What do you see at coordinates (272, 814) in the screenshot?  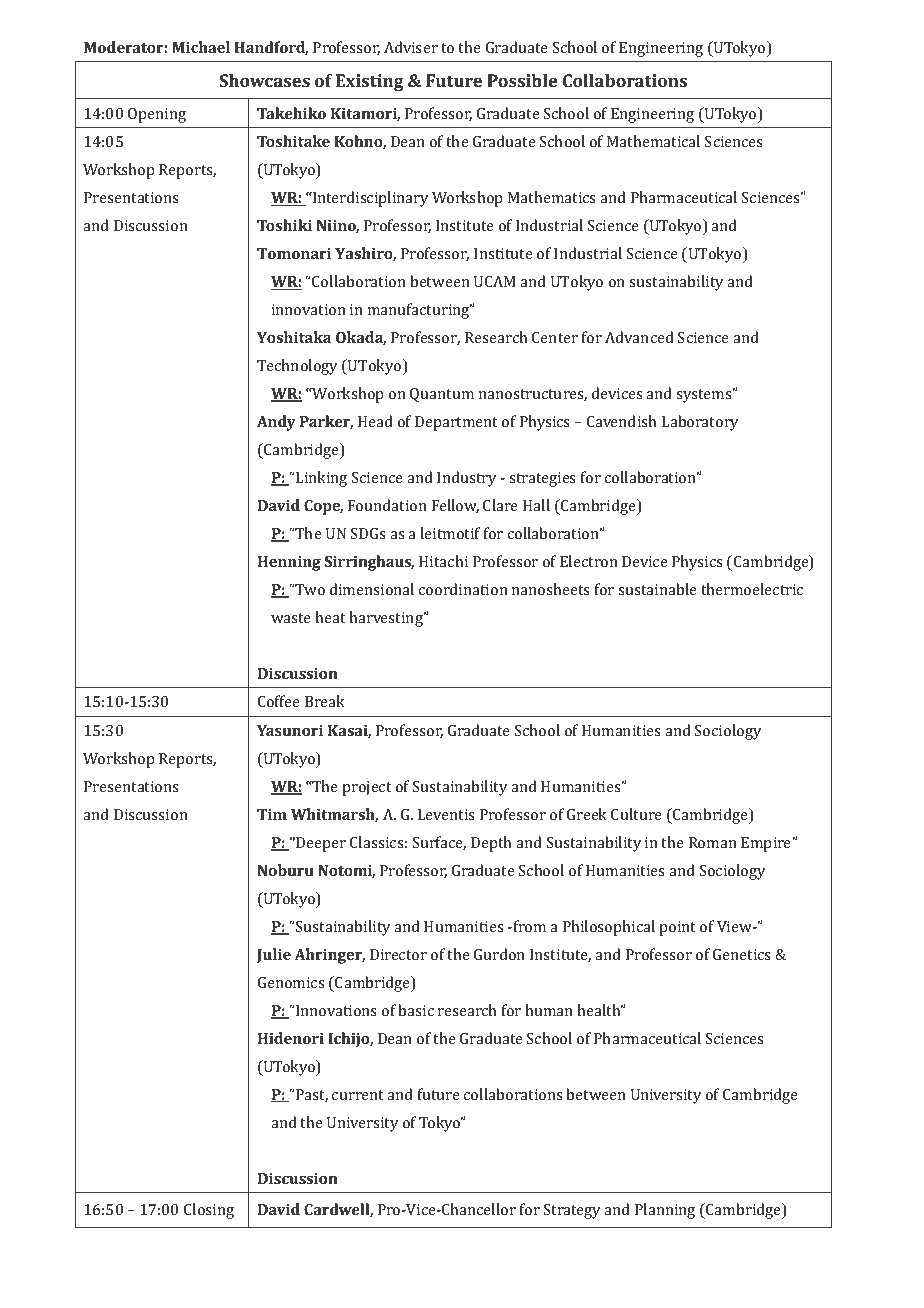 I see `Tim` at bounding box center [272, 814].
